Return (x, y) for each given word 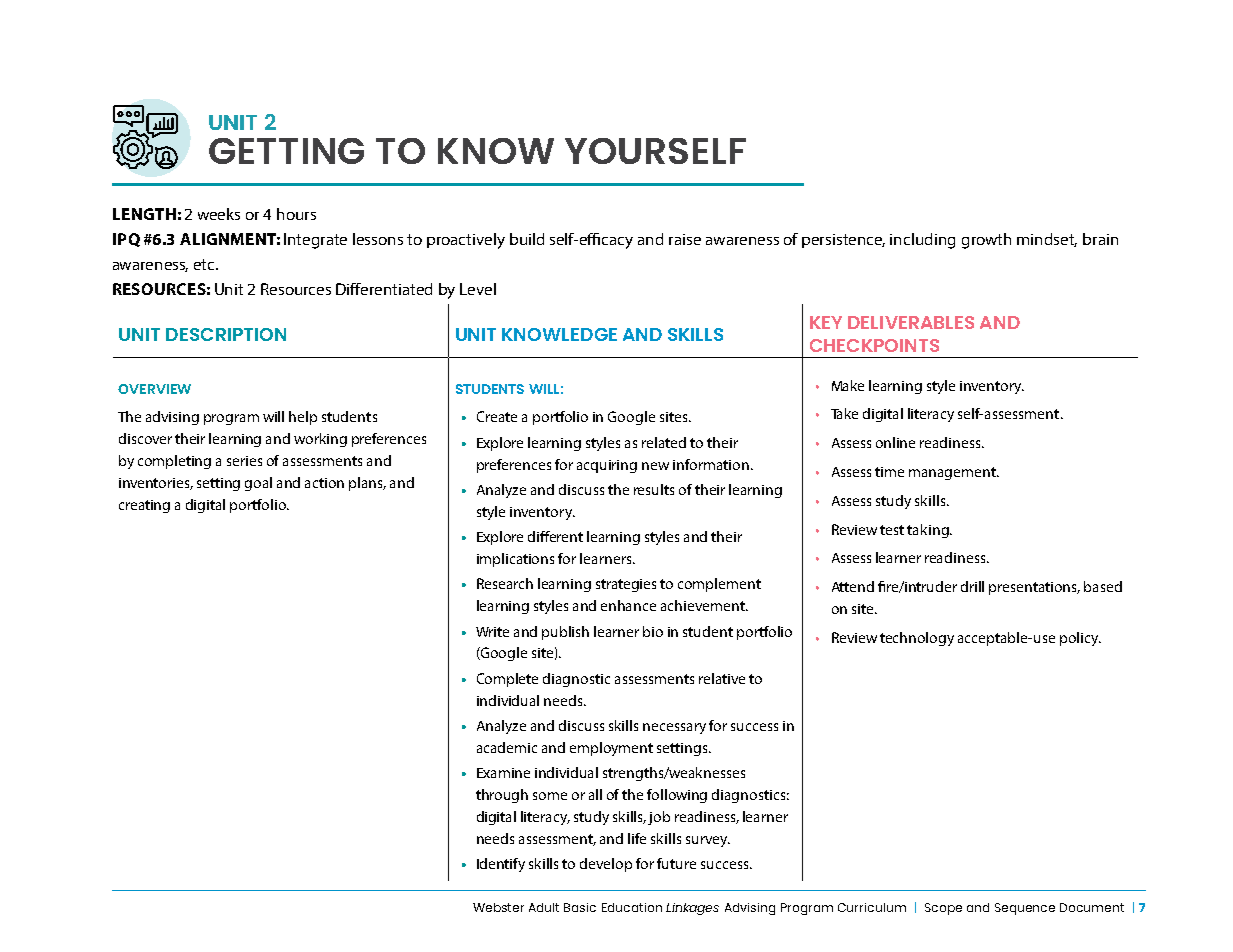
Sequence (1025, 909)
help (303, 418)
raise (685, 239)
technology (917, 639)
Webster (498, 907)
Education (632, 907)
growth (986, 241)
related (664, 442)
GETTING (286, 151)
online (895, 442)
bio (653, 631)
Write (492, 632)
